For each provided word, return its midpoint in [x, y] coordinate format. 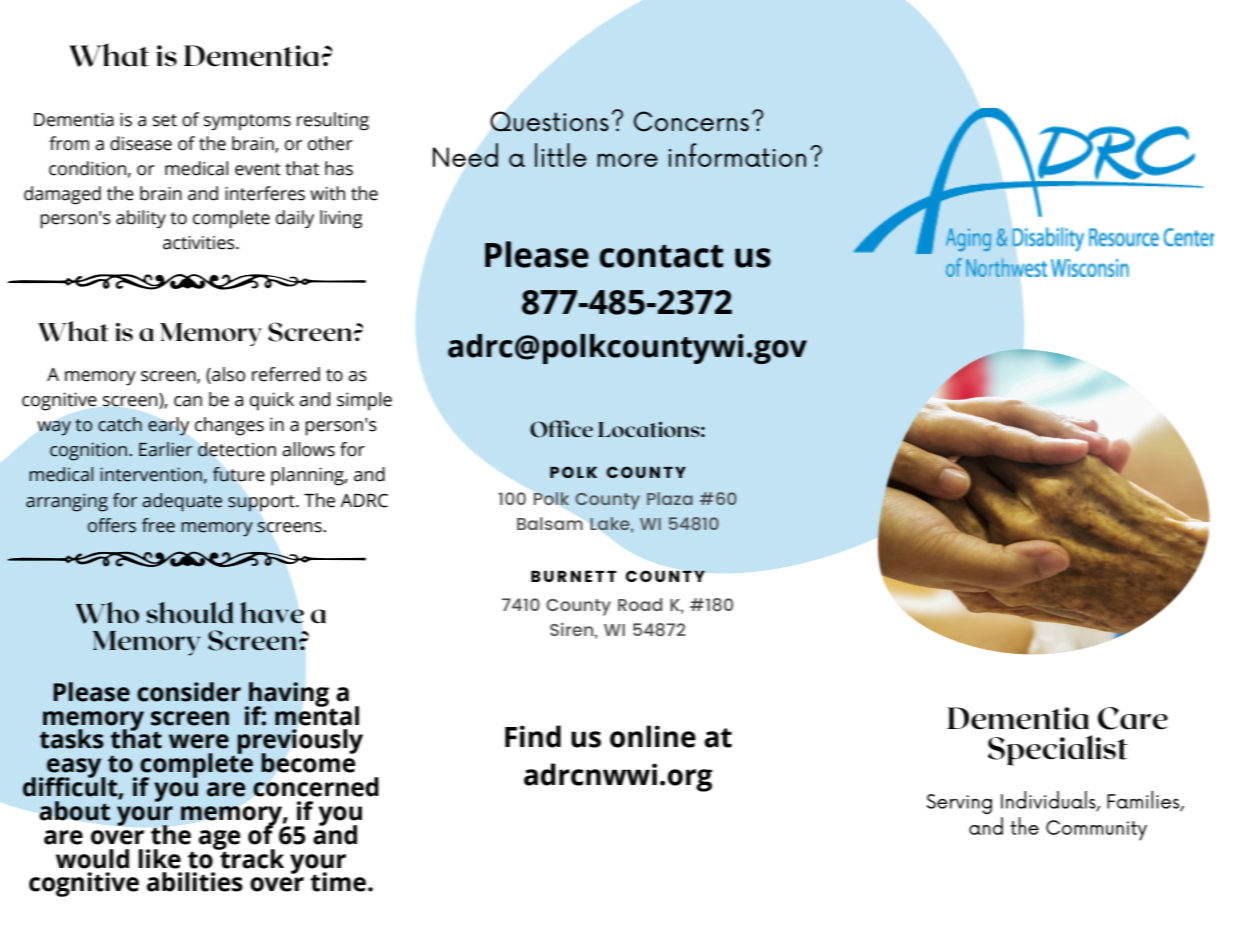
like [159, 859]
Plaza [670, 498]
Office [561, 429]
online [653, 736]
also [227, 375]
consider [189, 692]
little [561, 155]
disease [141, 143]
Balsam [550, 523]
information [737, 155]
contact [661, 256]
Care [1133, 718]
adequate [182, 502]
